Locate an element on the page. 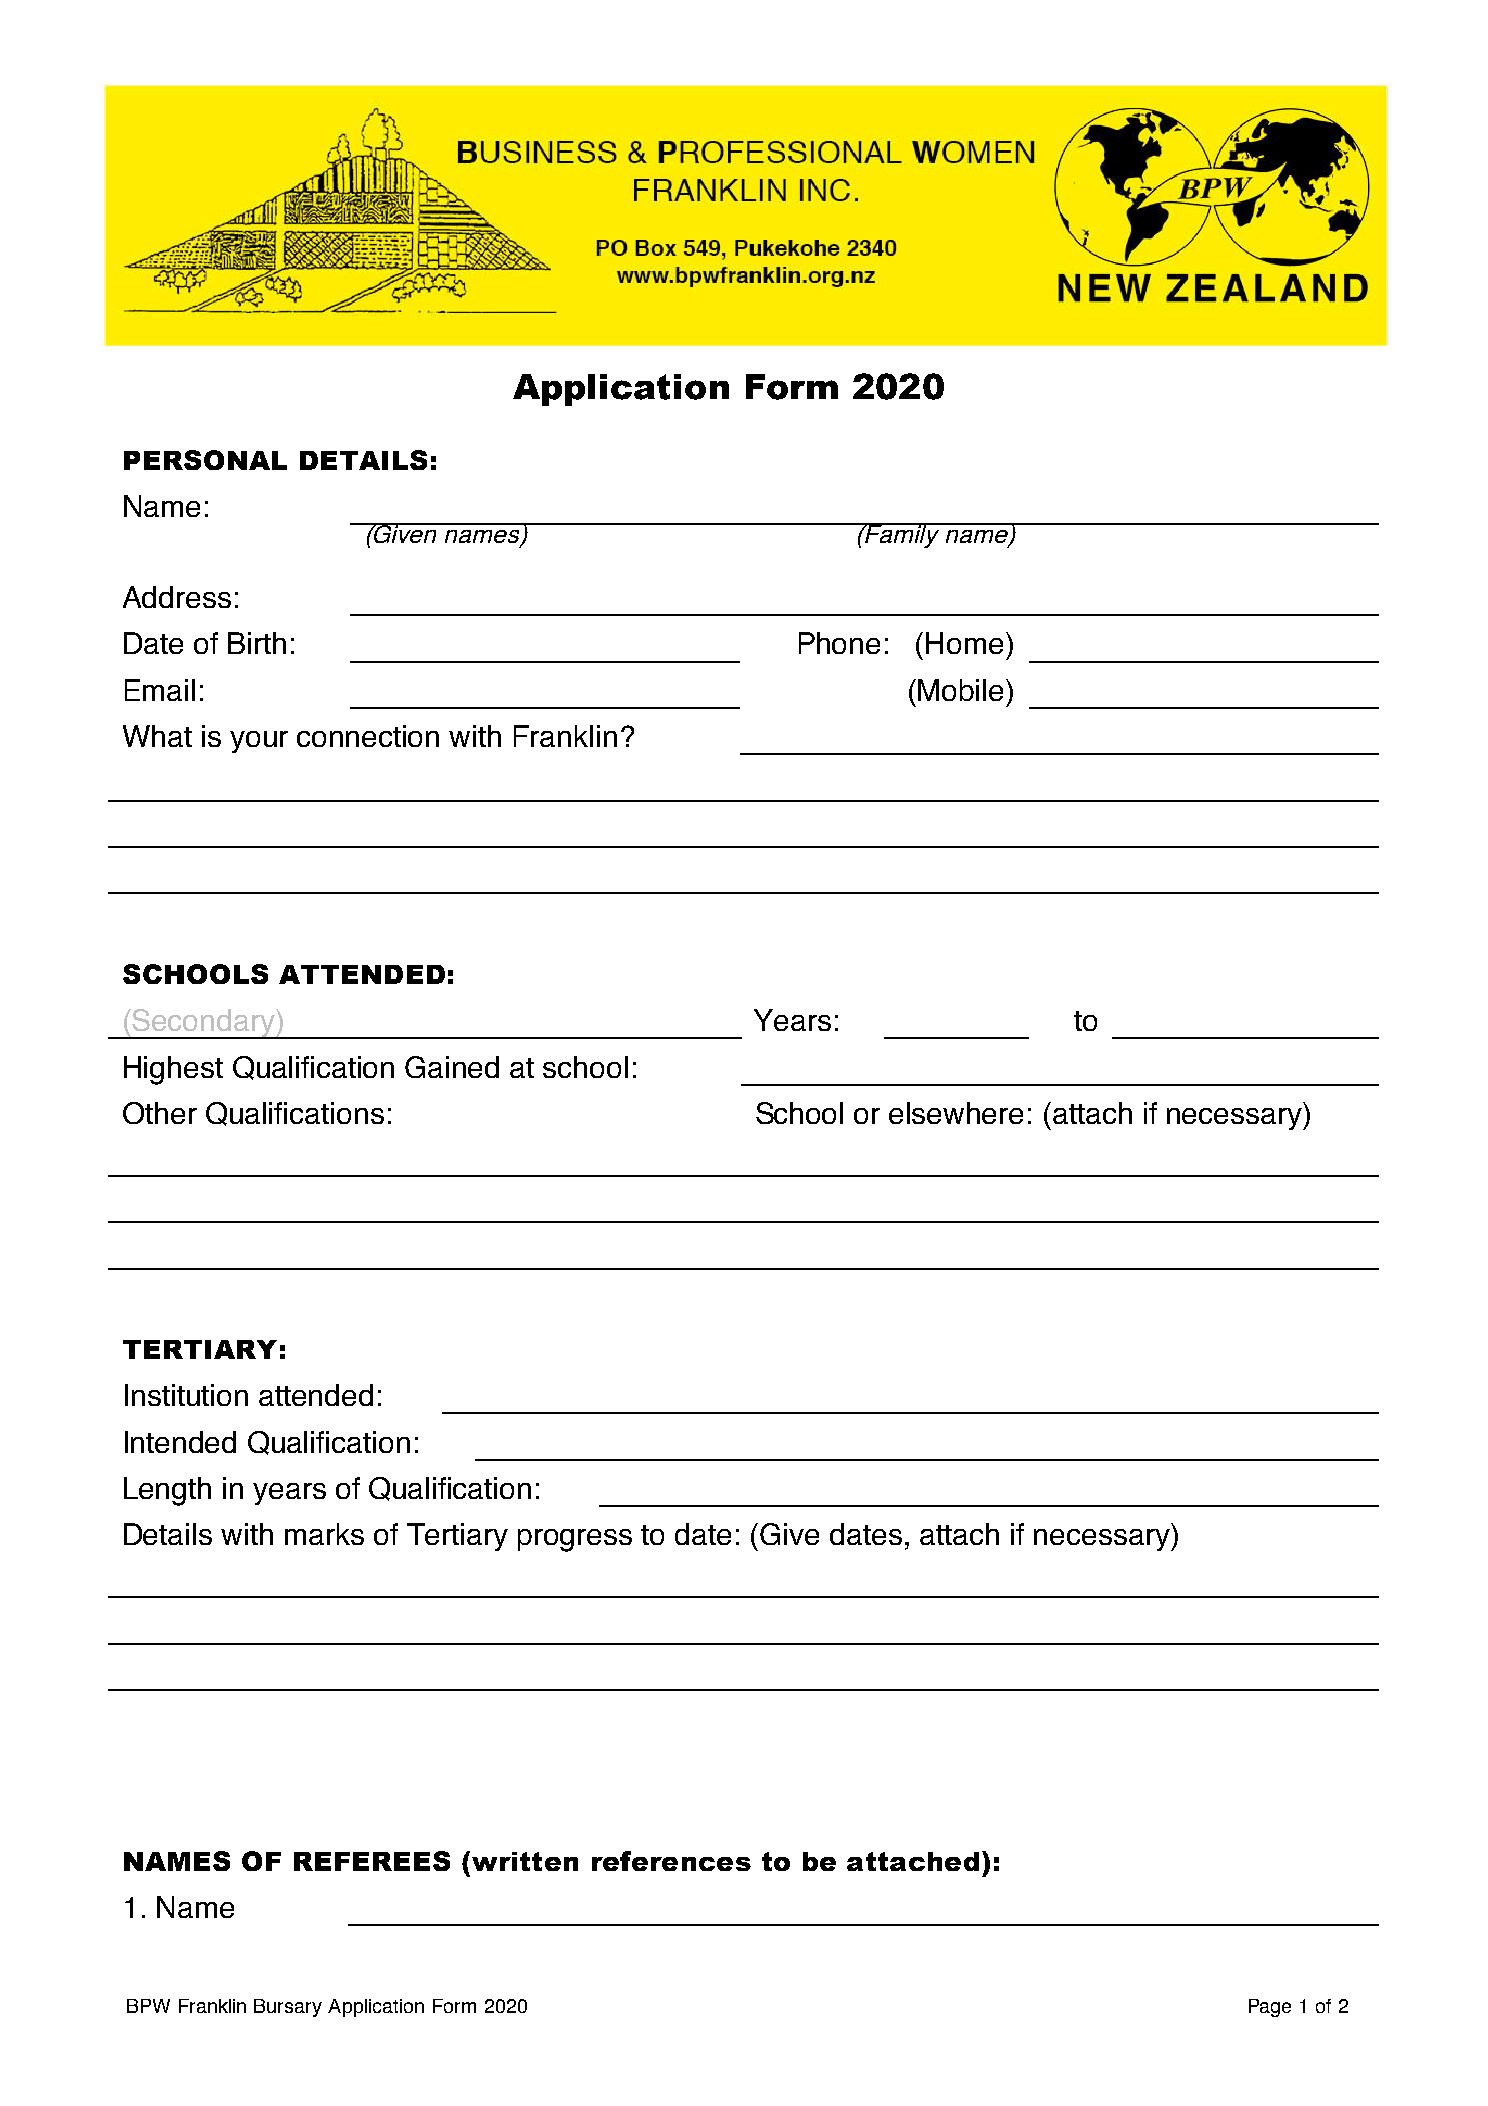 This image has height=2106, width=1488. Page is located at coordinates (1270, 2008).
